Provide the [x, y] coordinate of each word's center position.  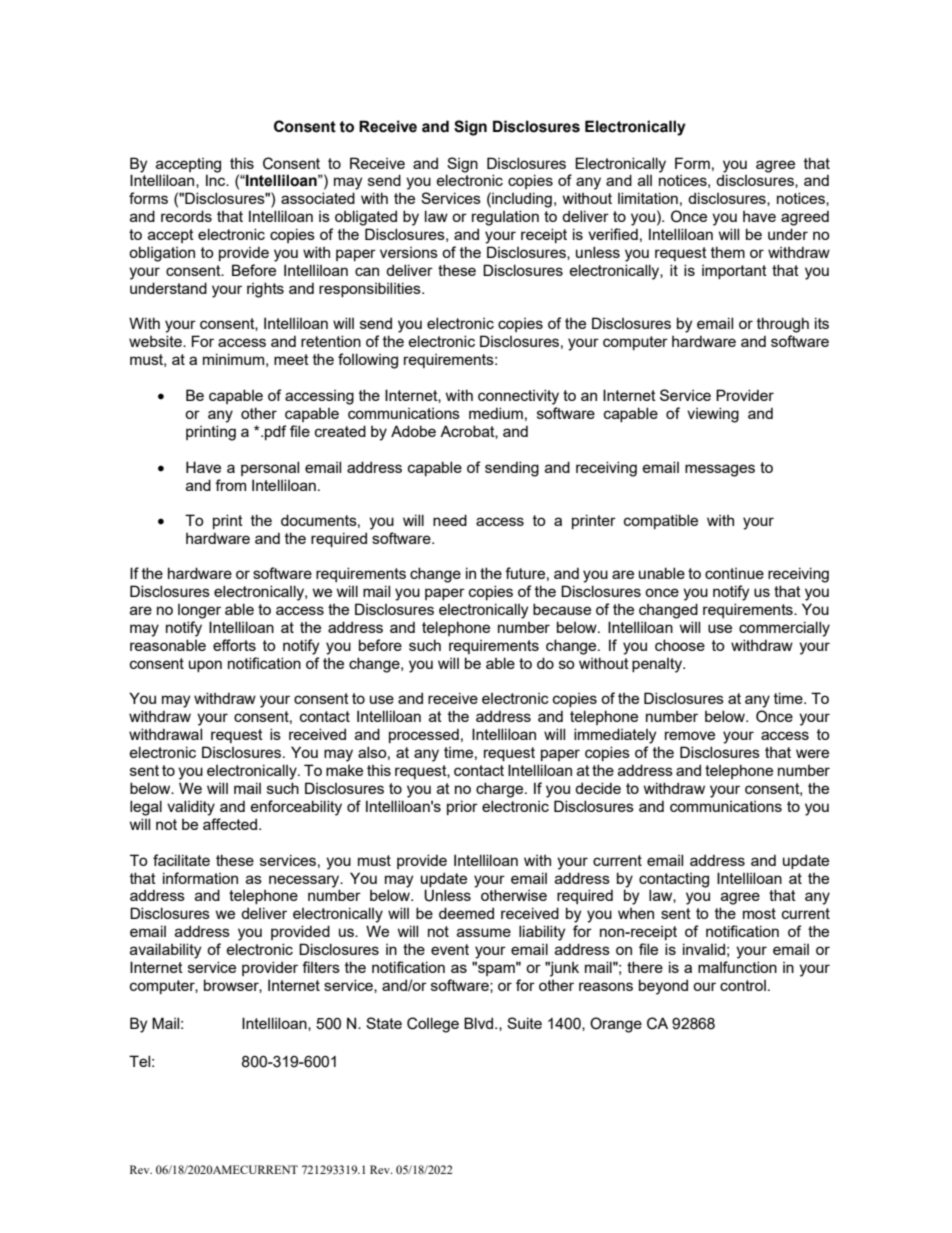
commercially [784, 629]
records [186, 216]
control [743, 985]
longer [199, 611]
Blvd [478, 1023]
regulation [505, 218]
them [728, 252]
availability [165, 951]
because [562, 609]
